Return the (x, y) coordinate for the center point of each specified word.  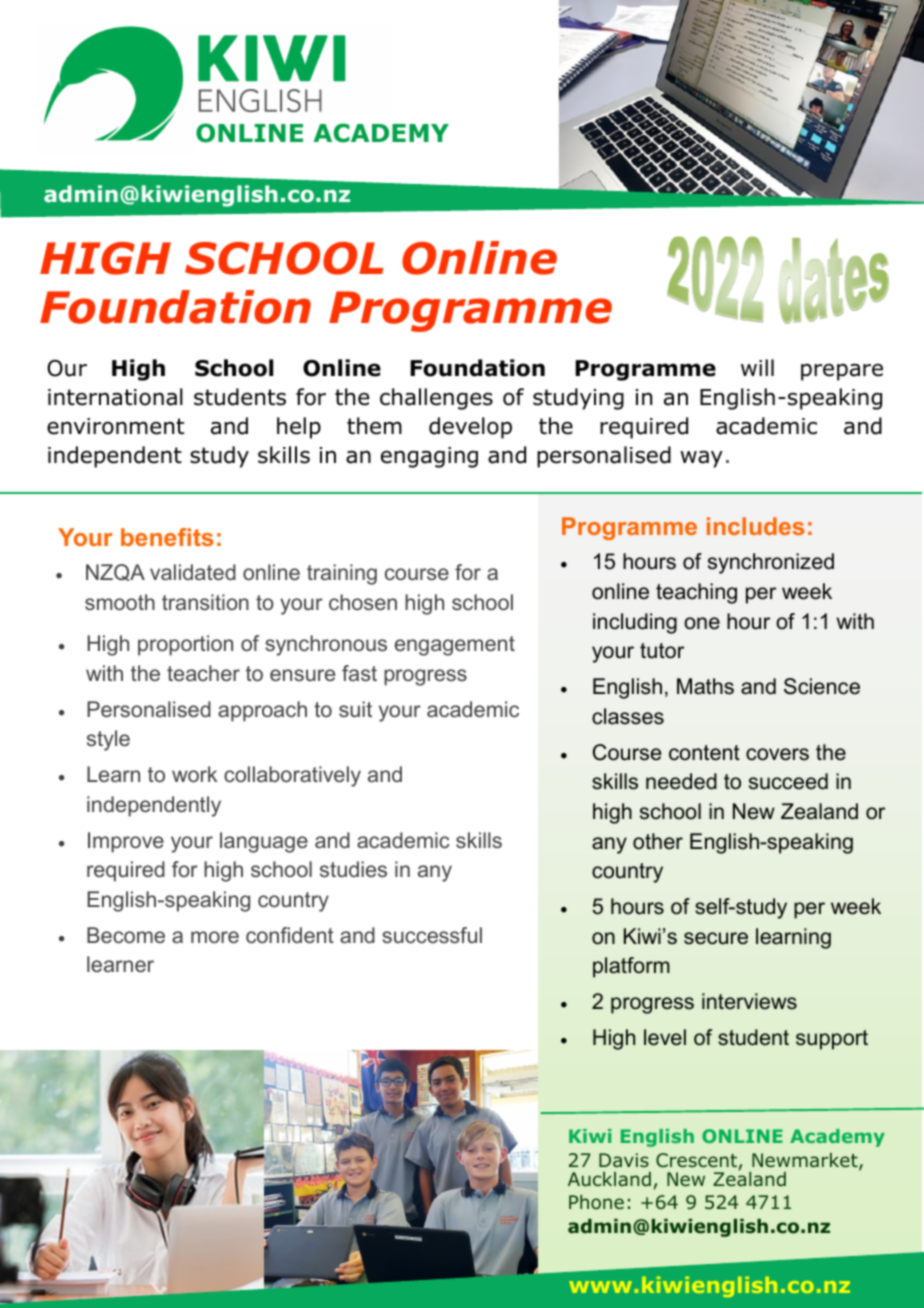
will (757, 367)
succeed (788, 781)
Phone (596, 1202)
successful (432, 935)
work (194, 774)
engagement (455, 646)
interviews (749, 1001)
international (115, 397)
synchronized (771, 563)
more (215, 937)
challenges (436, 399)
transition (205, 602)
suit (355, 709)
